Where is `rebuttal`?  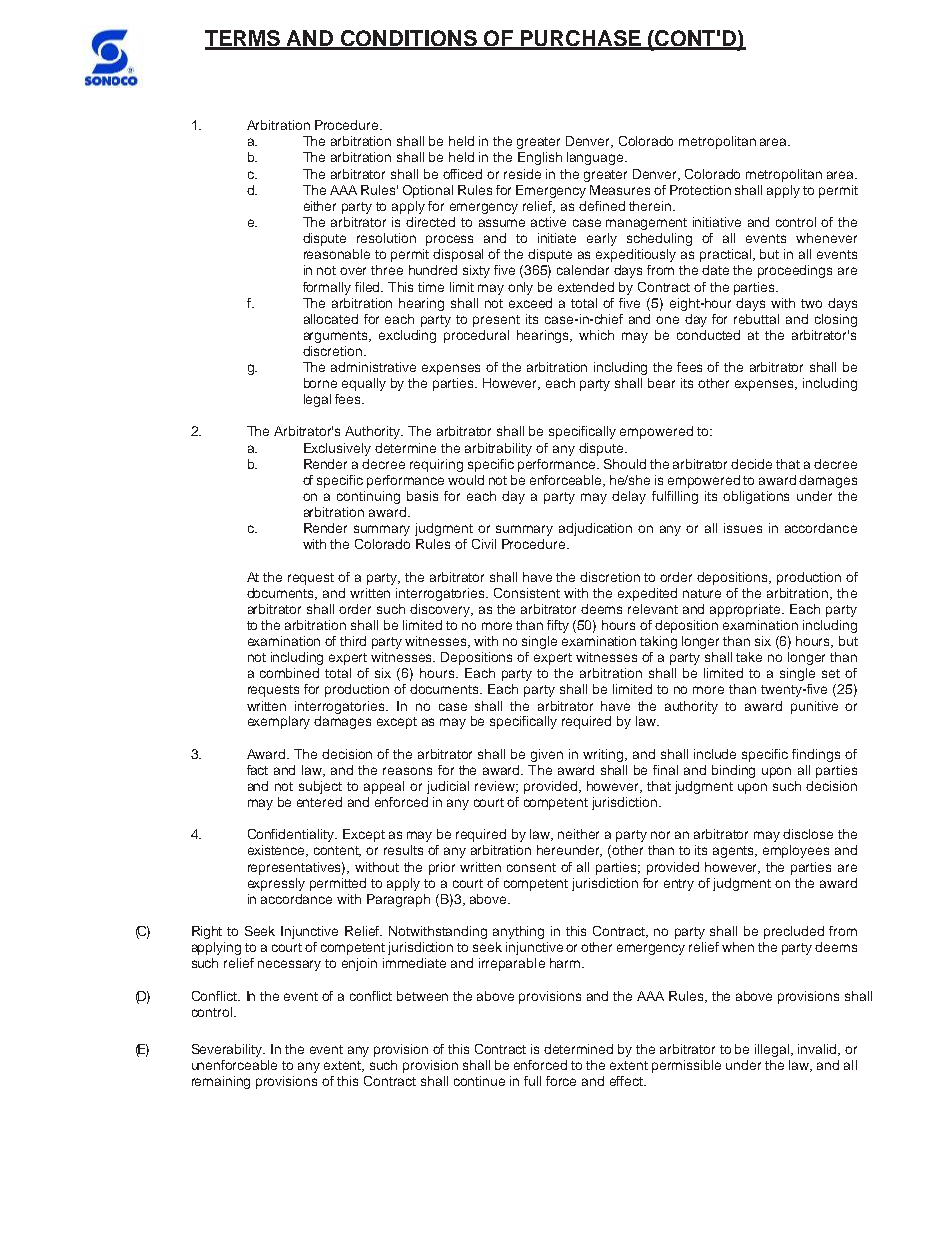 rebuttal is located at coordinates (756, 319).
